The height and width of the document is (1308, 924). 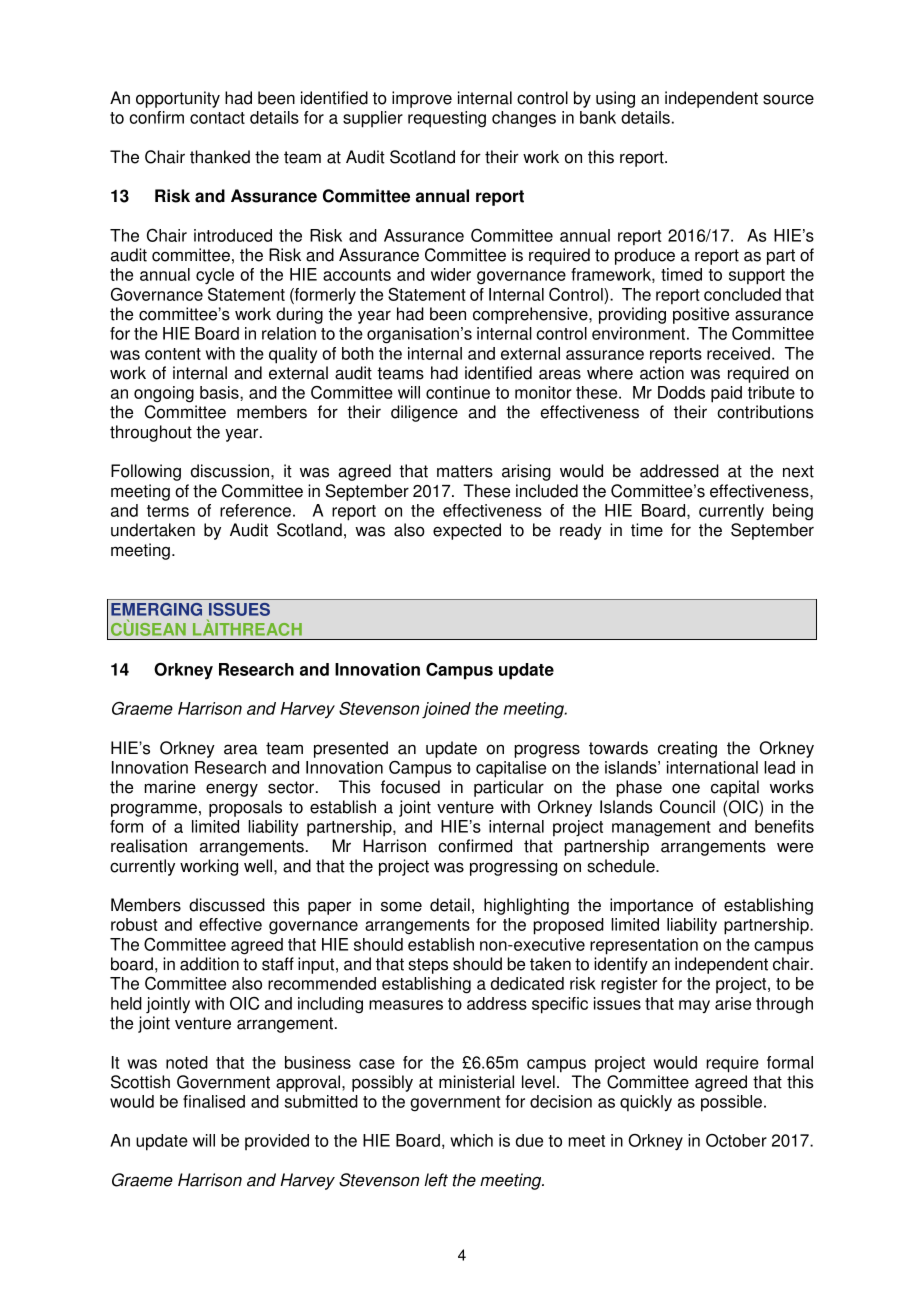 I want to click on which, so click(x=471, y=1140).
